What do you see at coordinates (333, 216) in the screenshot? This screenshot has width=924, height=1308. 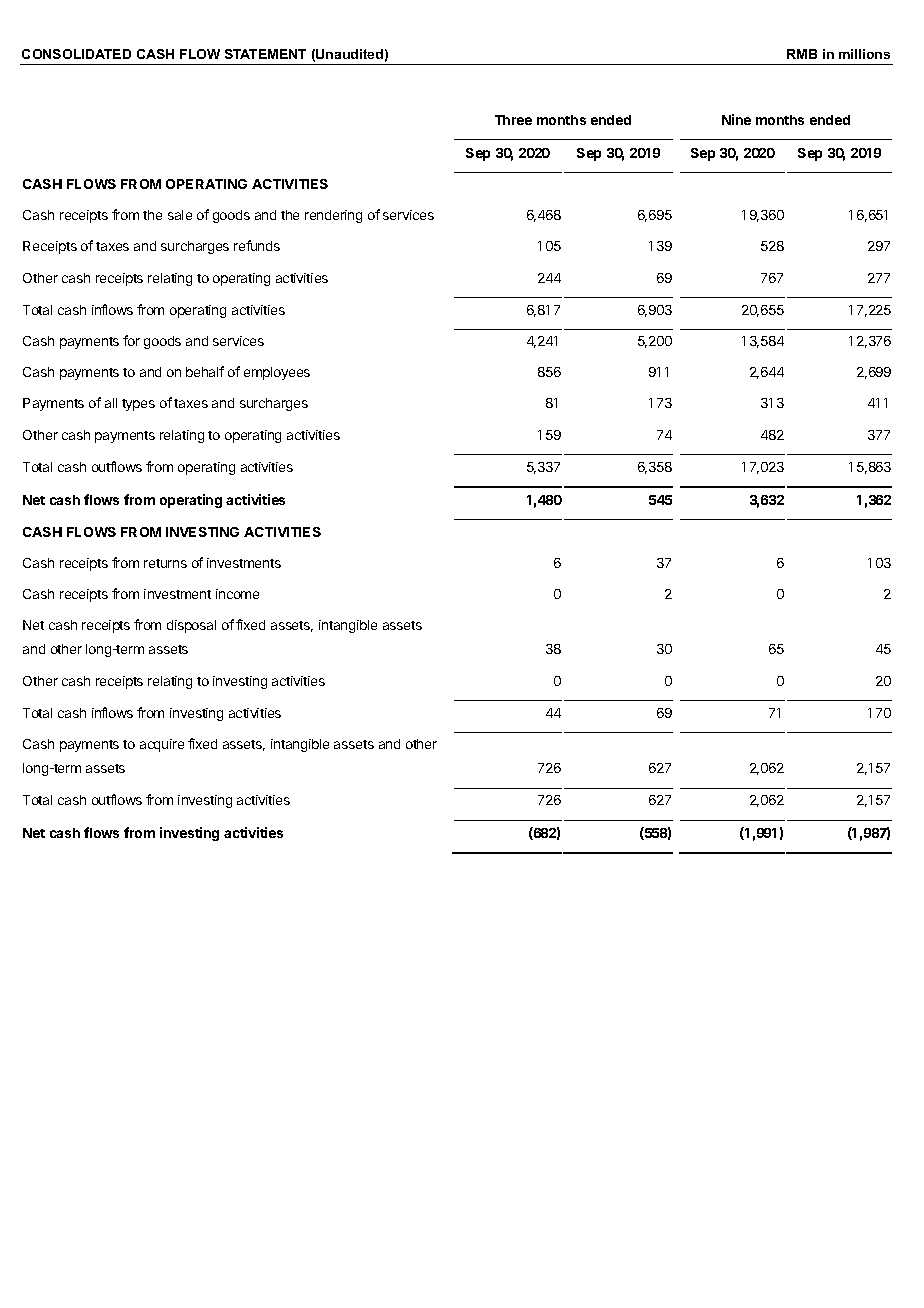 I see `rendering` at bounding box center [333, 216].
